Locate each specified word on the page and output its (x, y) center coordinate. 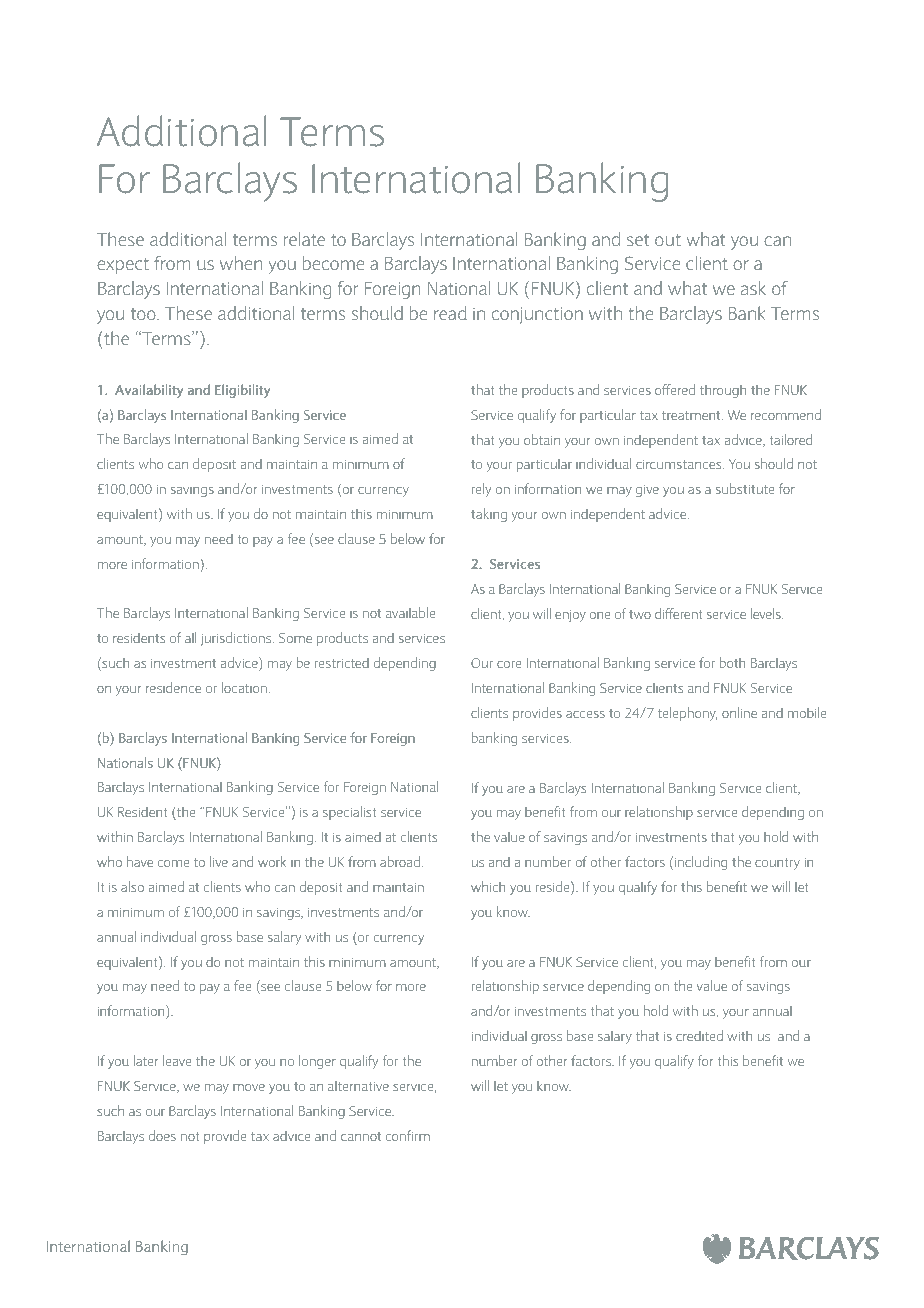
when (241, 263)
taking (489, 515)
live (219, 861)
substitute (745, 488)
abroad (401, 861)
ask (753, 288)
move (249, 1087)
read (450, 313)
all (190, 637)
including (701, 863)
